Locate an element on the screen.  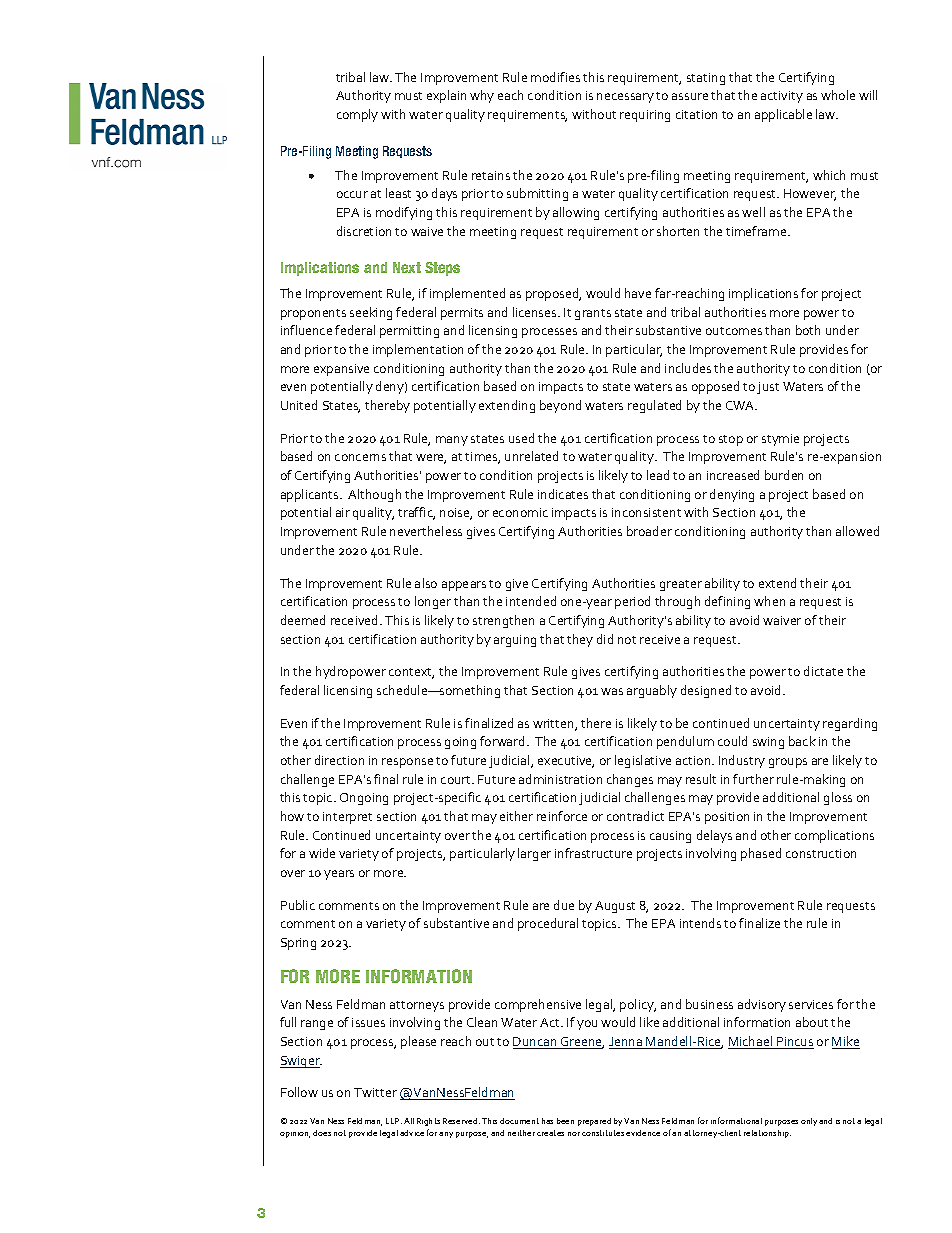
when is located at coordinates (769, 601).
